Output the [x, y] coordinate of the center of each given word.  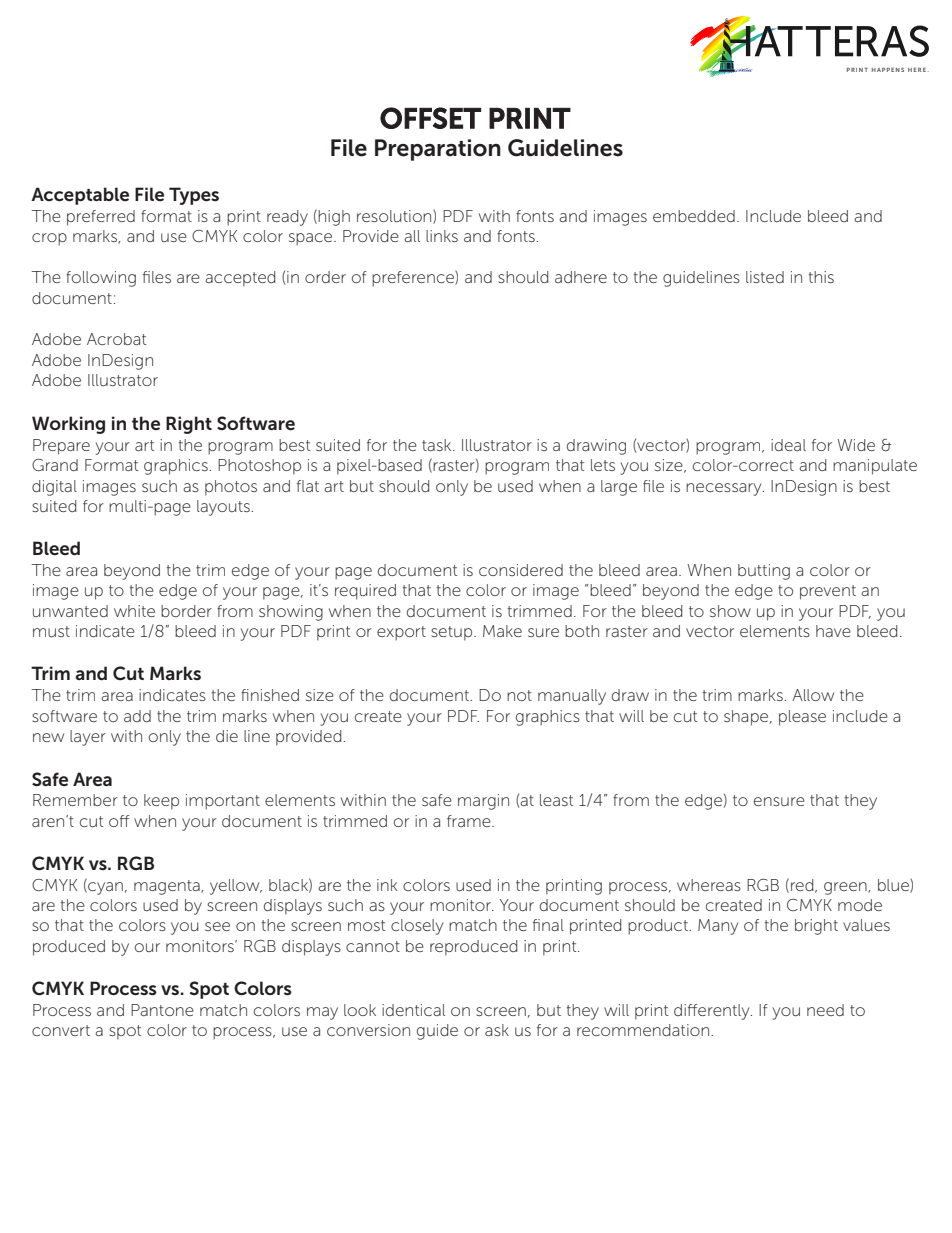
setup [453, 633]
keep [161, 802]
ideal [788, 445]
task [438, 445]
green [846, 888]
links [442, 236]
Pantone [162, 1010]
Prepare [61, 447]
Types [194, 196]
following [101, 279]
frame [470, 821]
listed [765, 277]
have [833, 631]
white [134, 611]
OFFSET [430, 118]
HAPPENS [888, 70]
